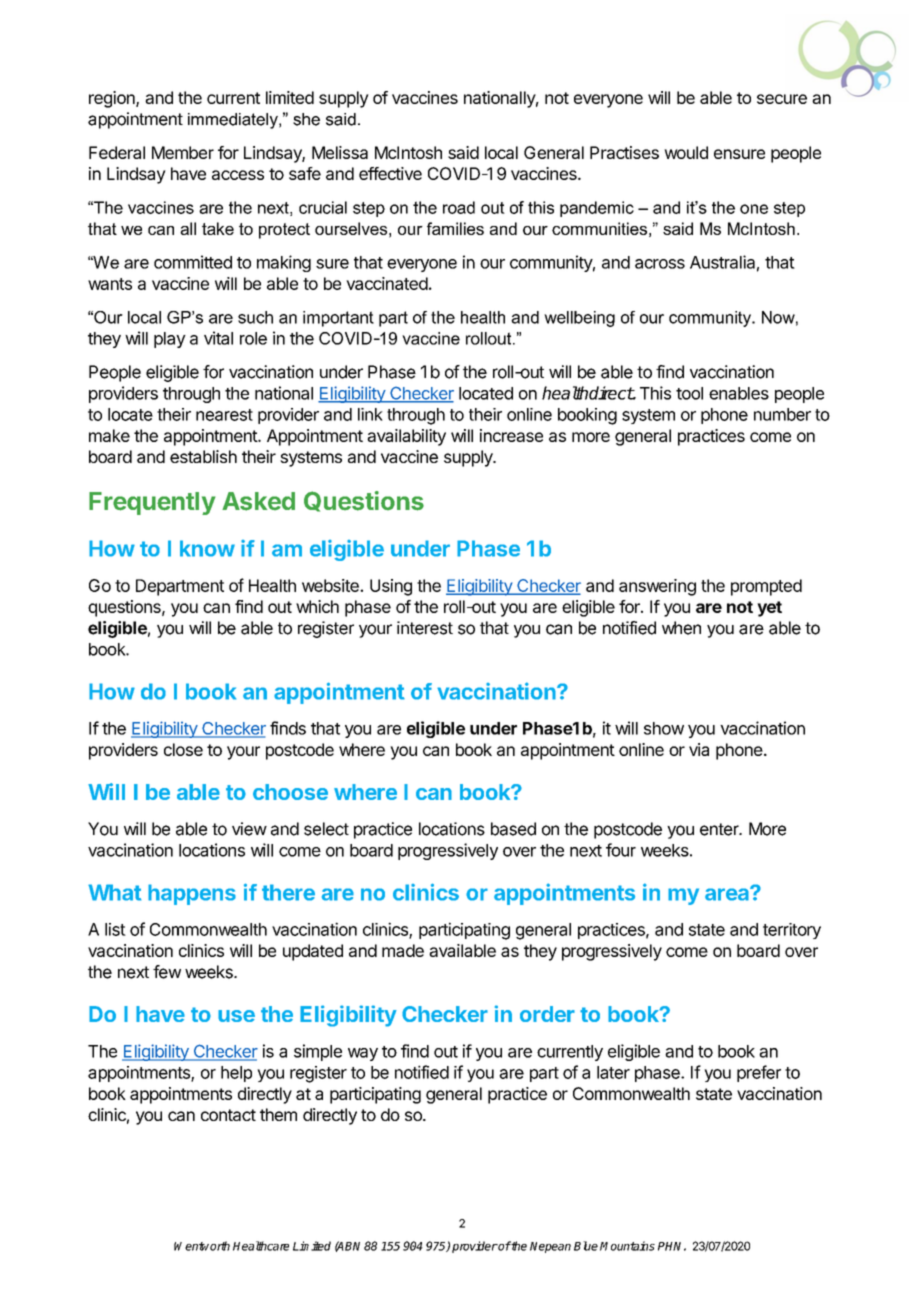  Describe the element at coordinates (183, 749) in the screenshot. I see `close` at that location.
